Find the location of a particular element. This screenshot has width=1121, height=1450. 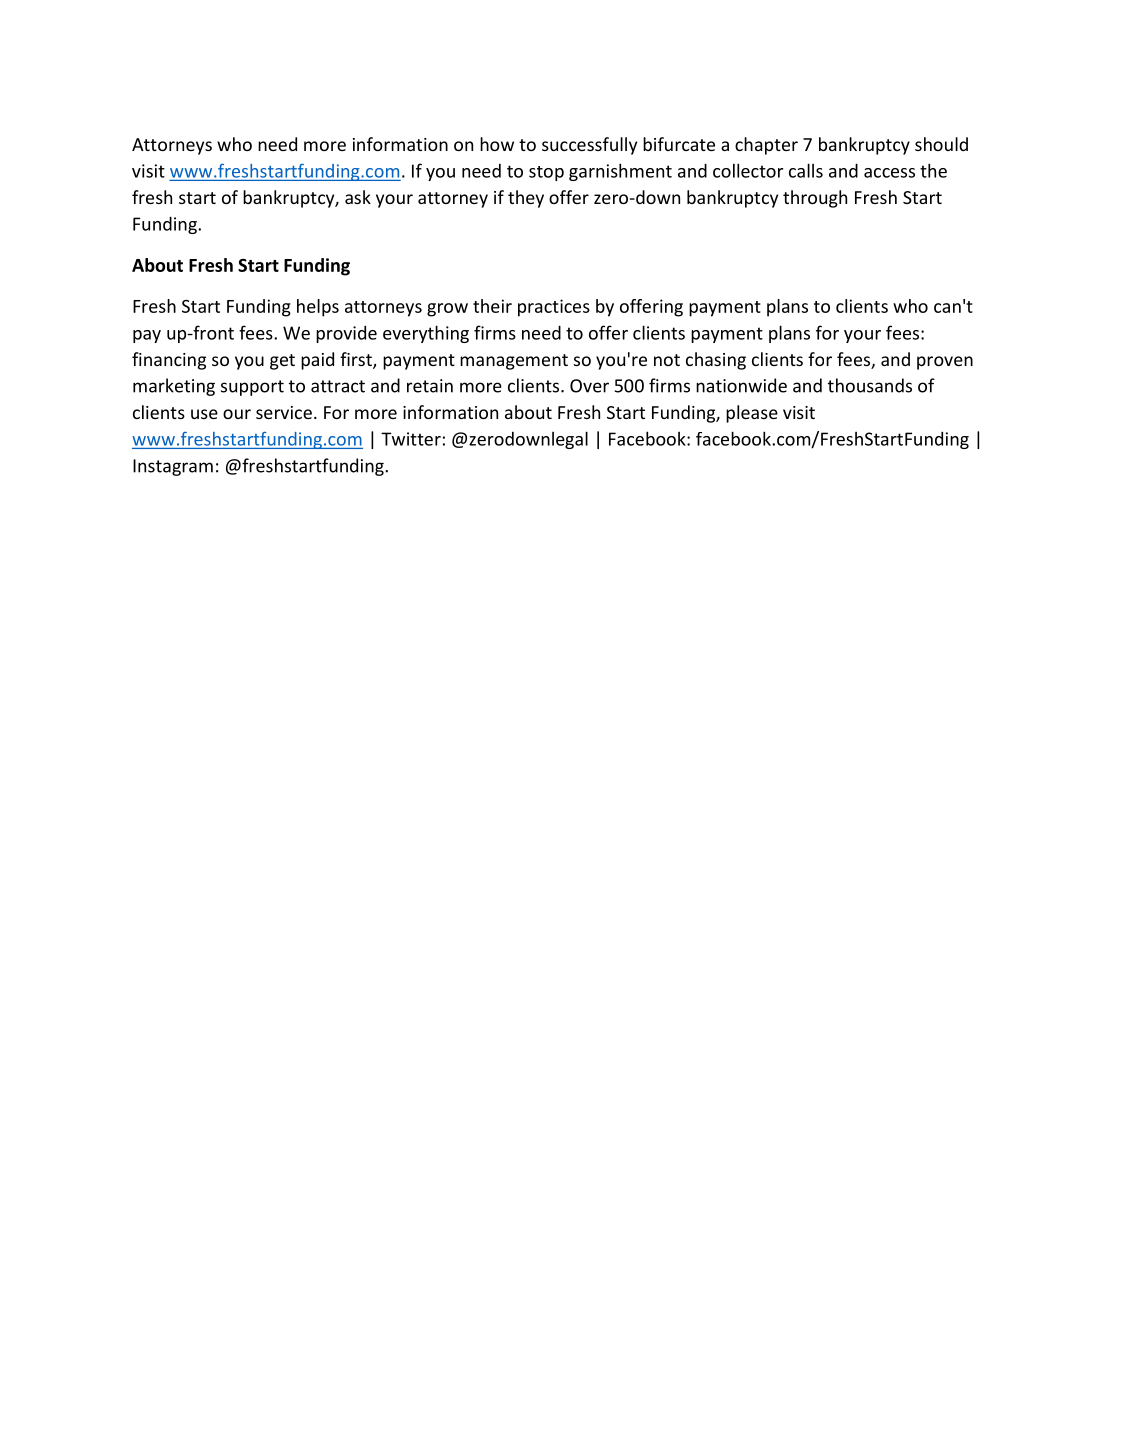

through is located at coordinates (815, 199).
